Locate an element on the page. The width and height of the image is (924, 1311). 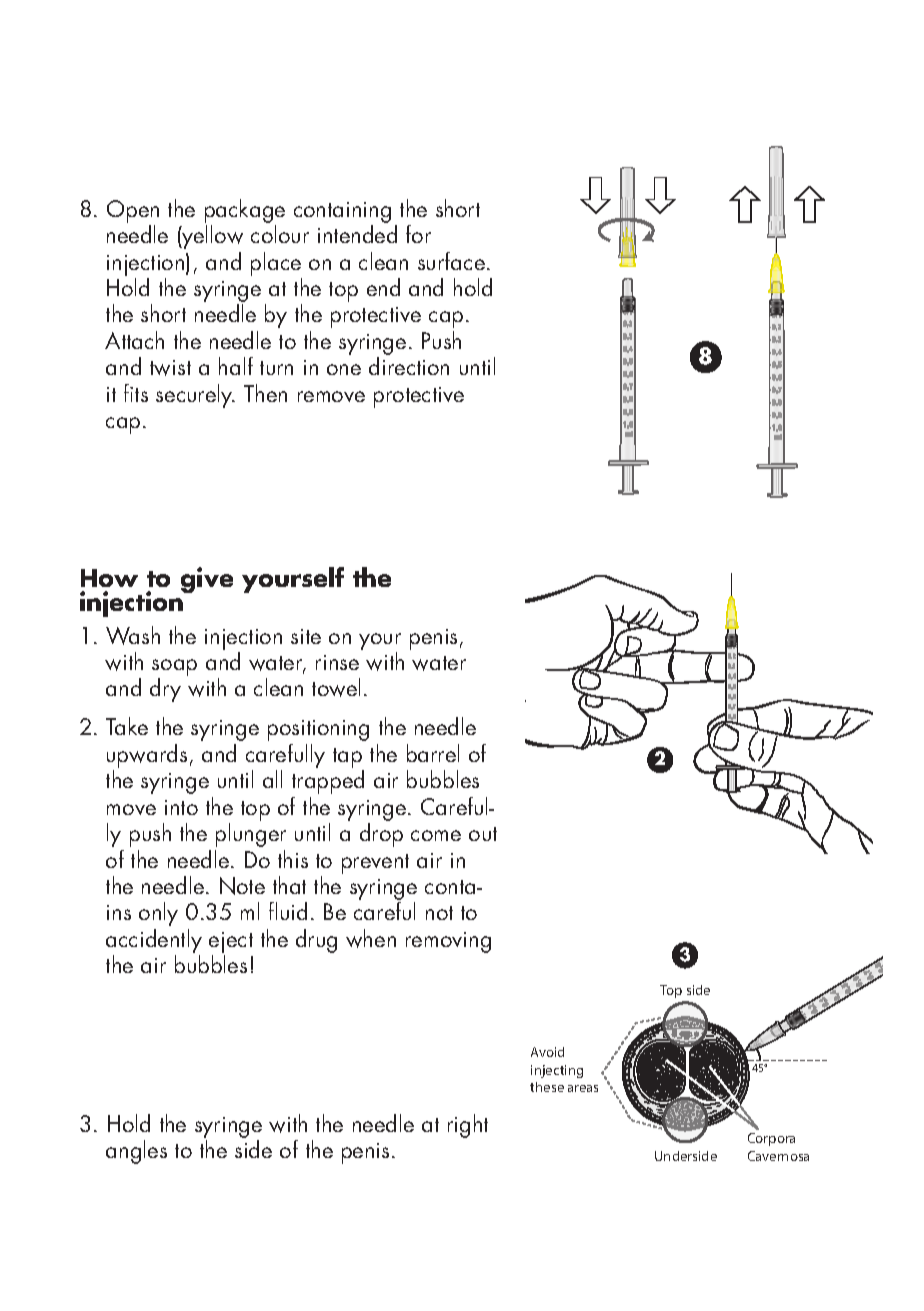
for is located at coordinates (418, 234).
